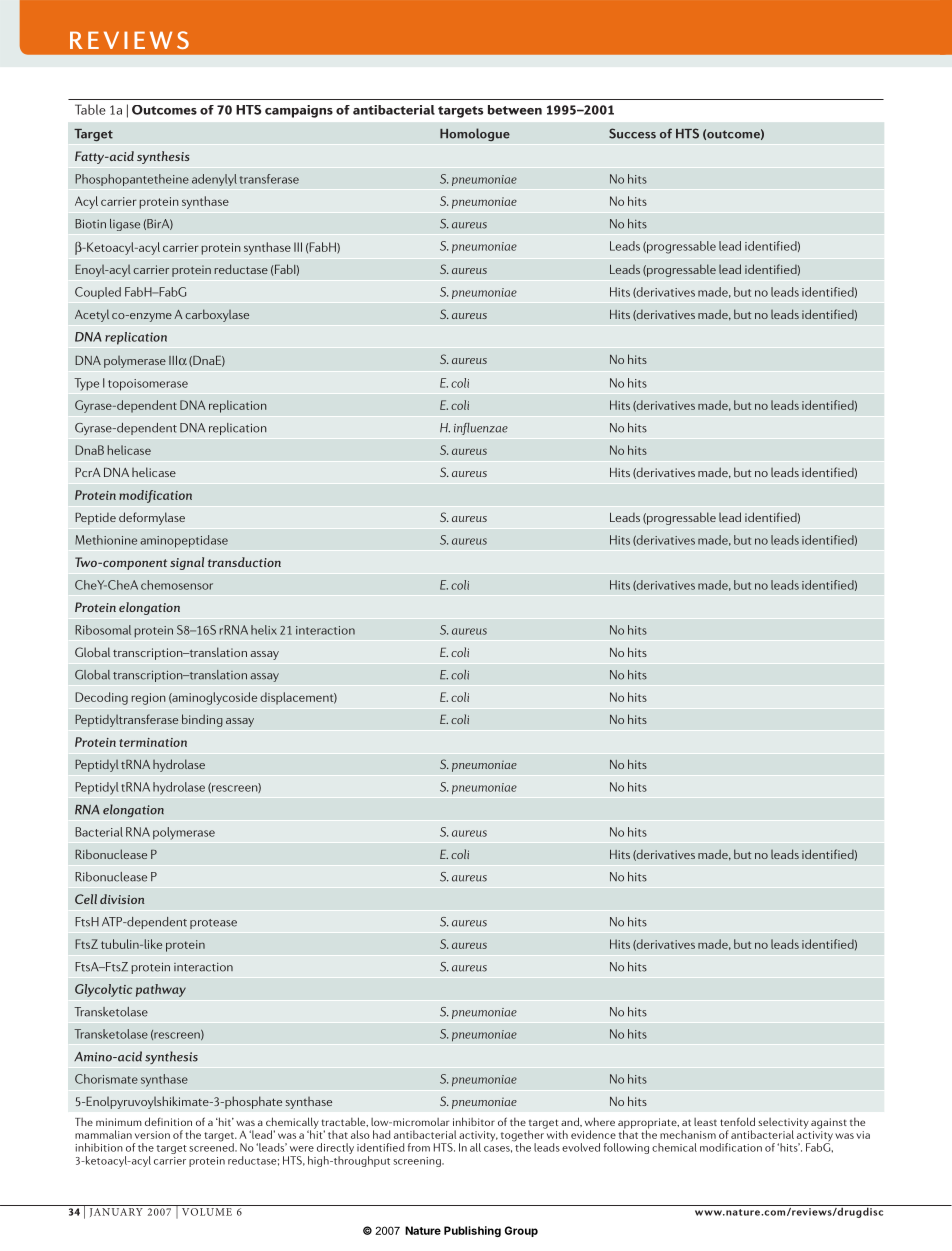  I want to click on protease, so click(213, 924).
